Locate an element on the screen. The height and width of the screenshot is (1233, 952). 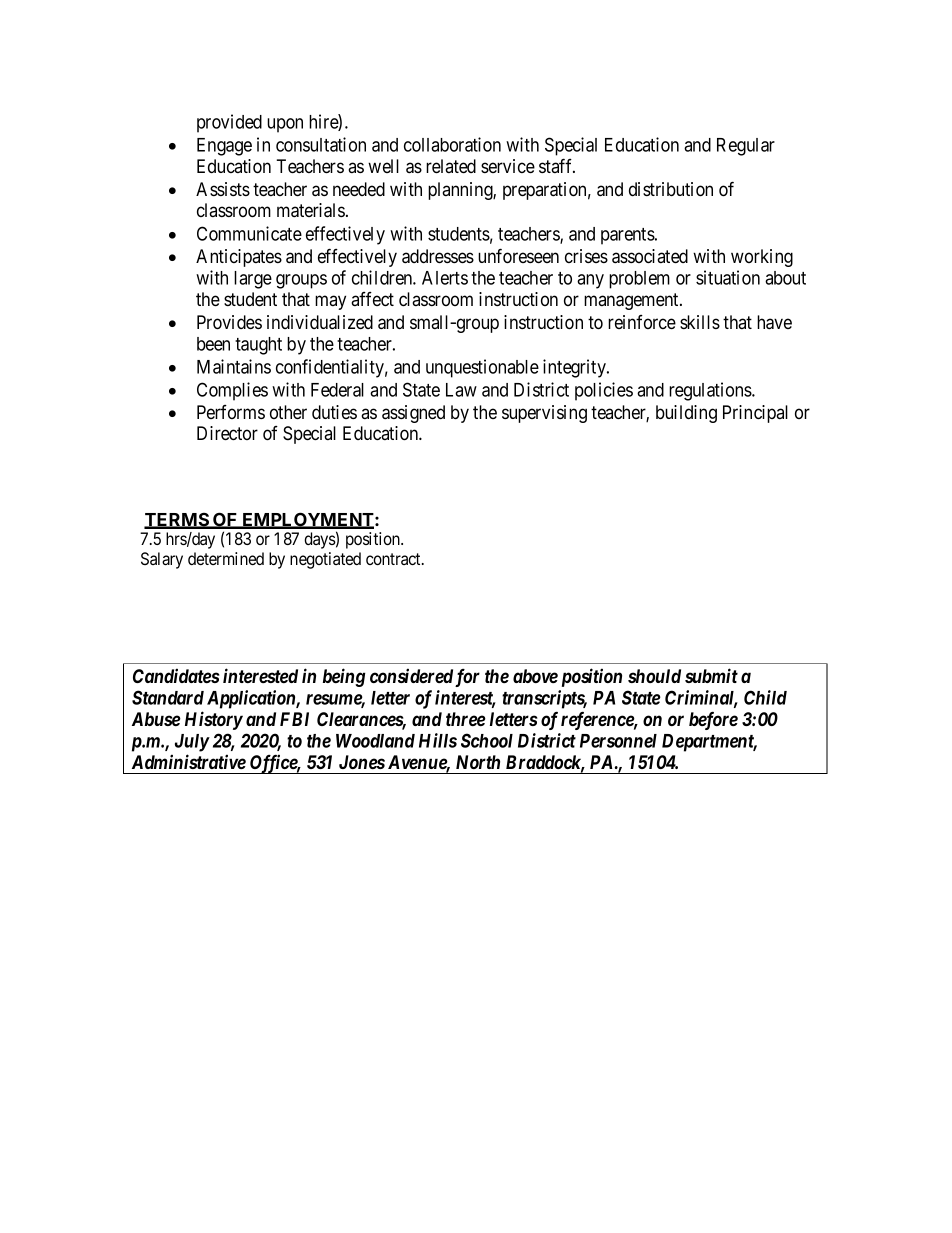
situation is located at coordinates (728, 277).
